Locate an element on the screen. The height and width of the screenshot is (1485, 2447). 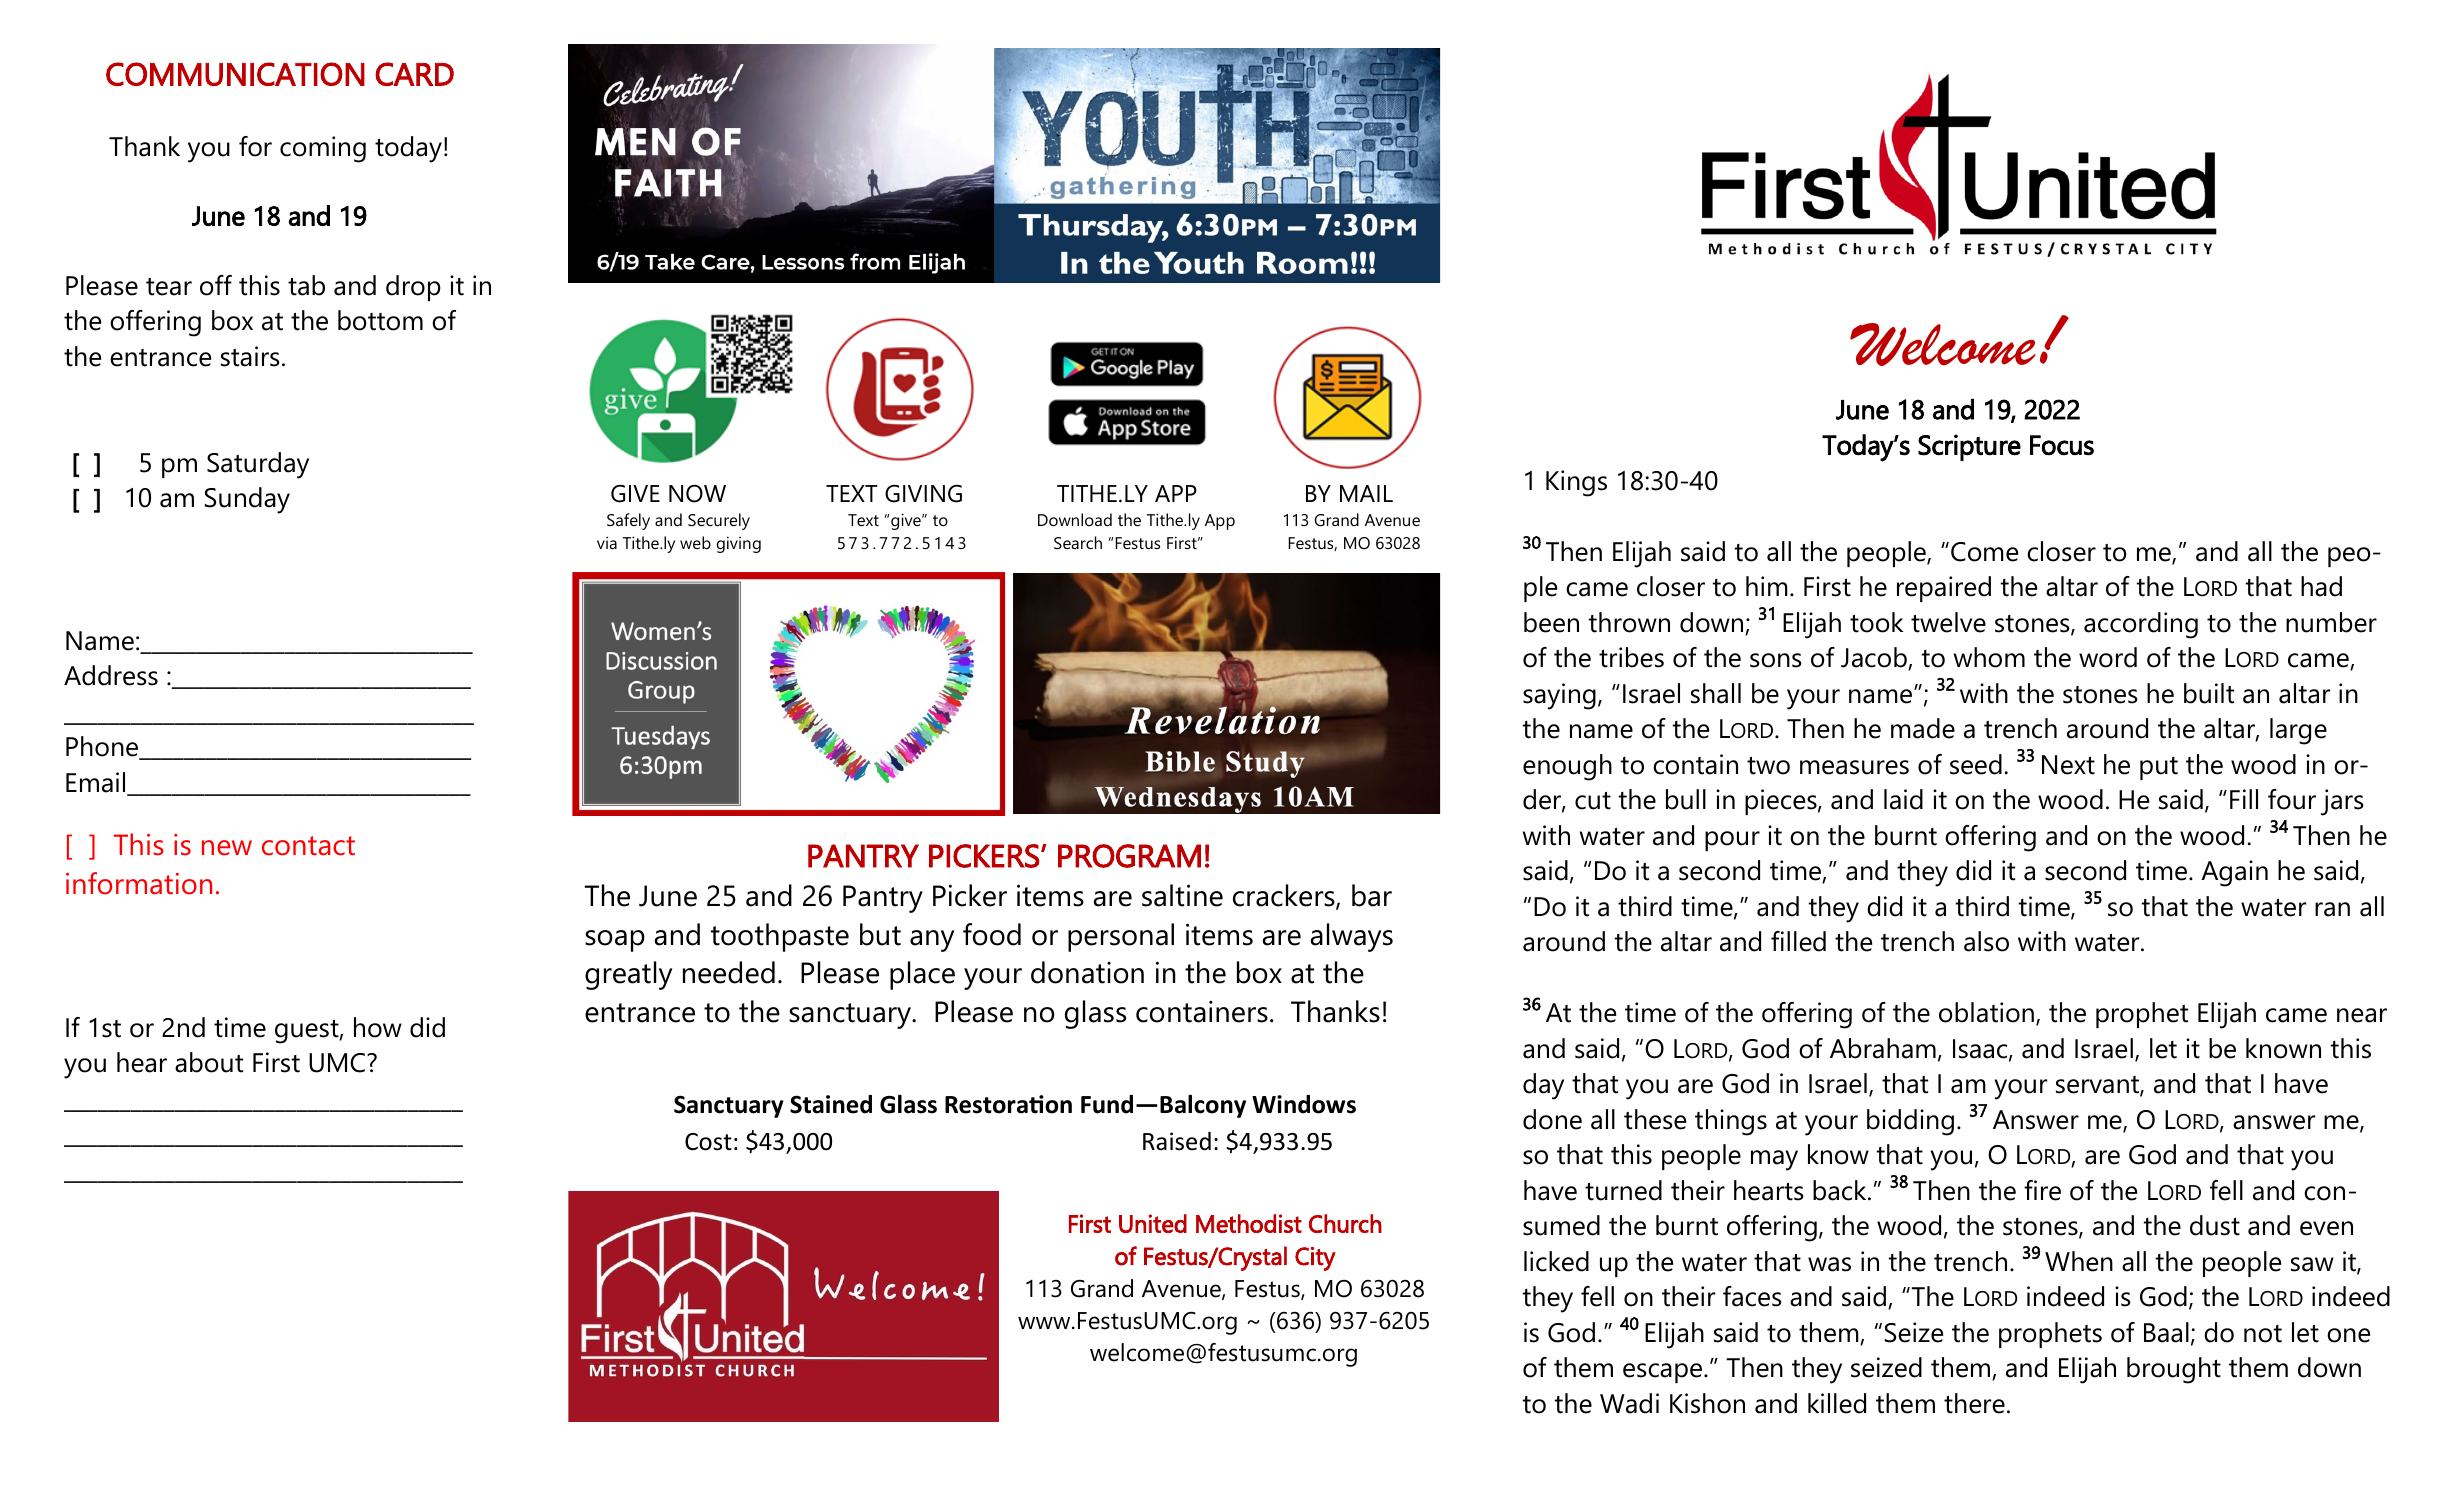
City is located at coordinates (1315, 1259).
